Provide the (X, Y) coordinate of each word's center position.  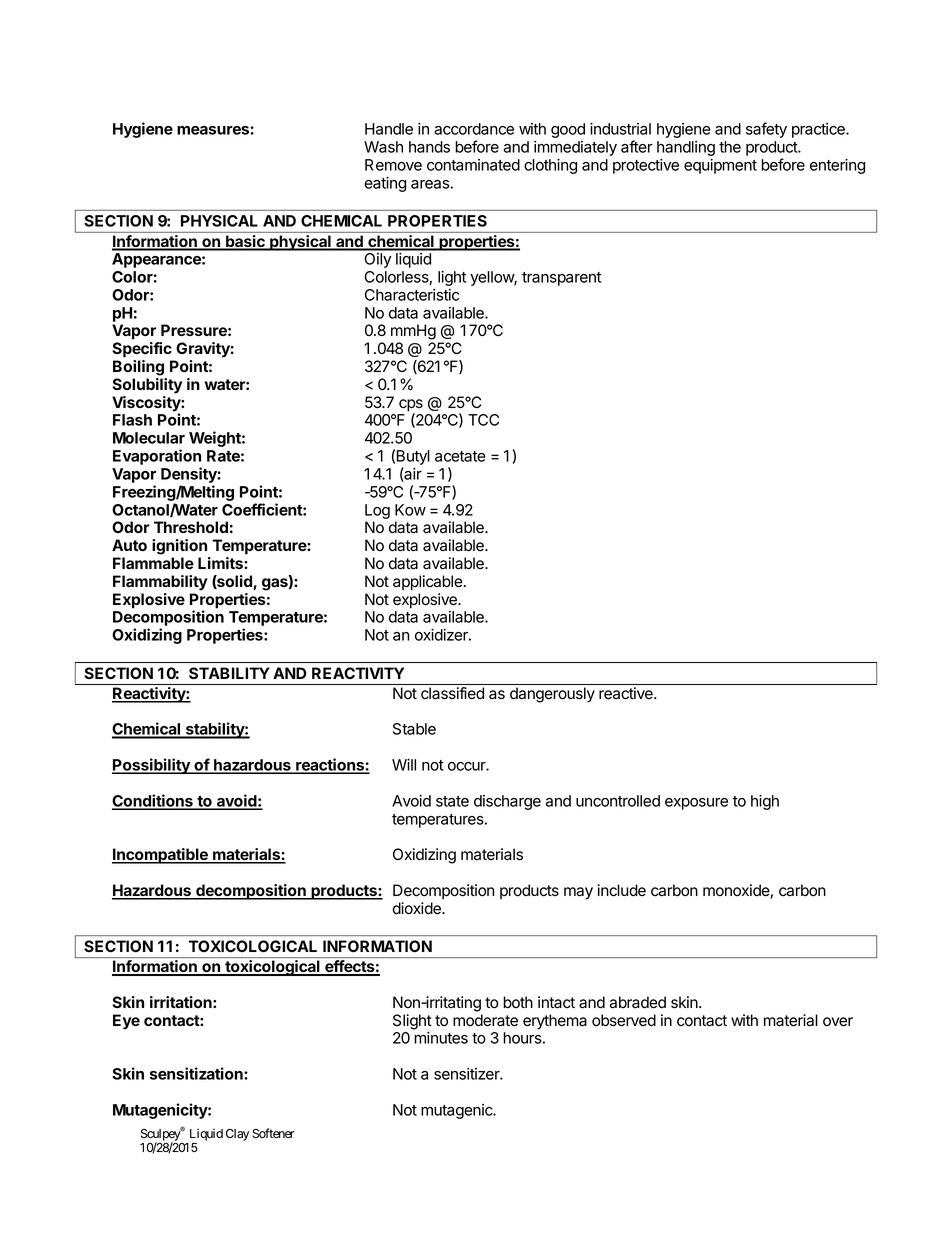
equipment (720, 166)
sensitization (197, 1073)
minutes (441, 1038)
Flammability (160, 583)
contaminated (473, 165)
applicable (428, 583)
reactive (627, 693)
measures (214, 130)
